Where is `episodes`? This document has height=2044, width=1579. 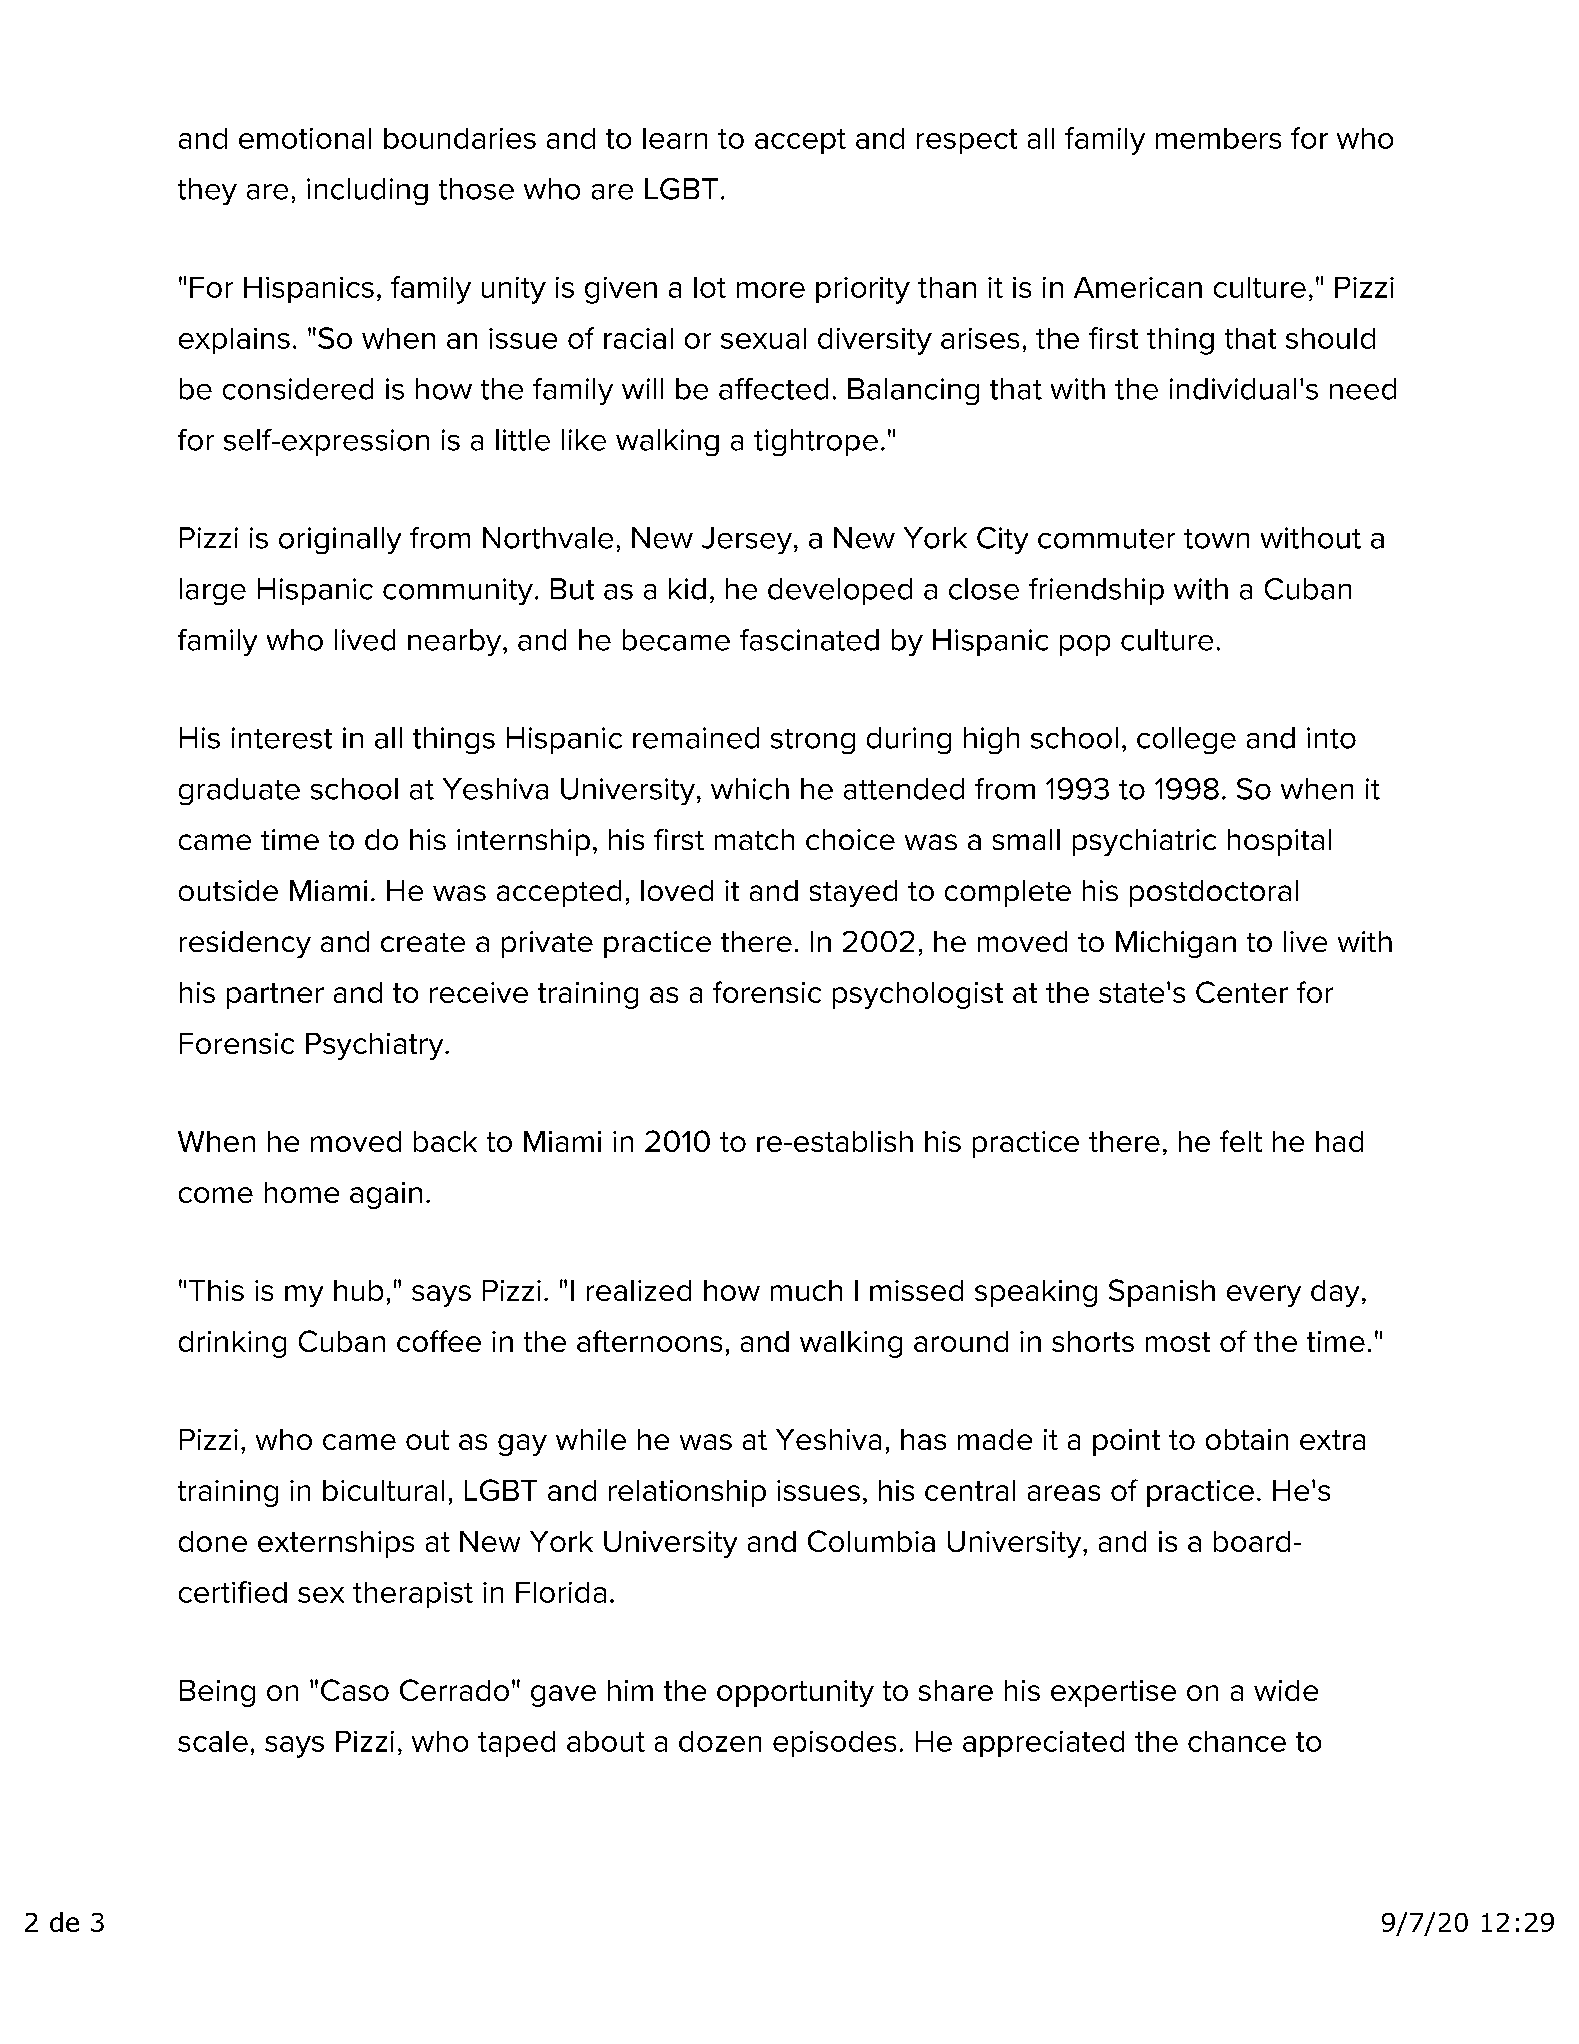
episodes is located at coordinates (834, 1744).
